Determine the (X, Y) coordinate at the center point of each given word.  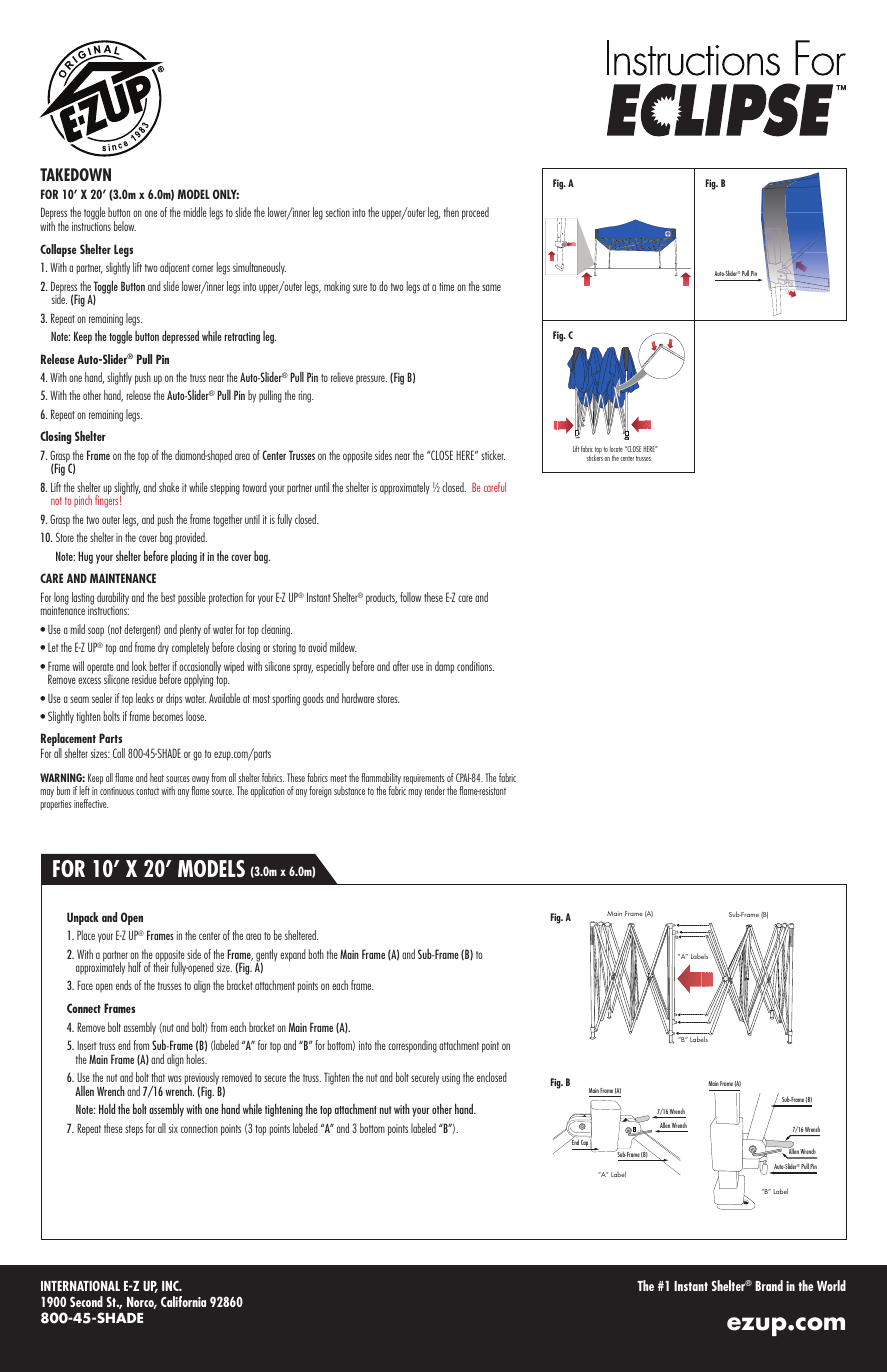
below (125, 226)
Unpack (83, 918)
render (435, 790)
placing (184, 557)
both (316, 954)
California (183, 1301)
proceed (475, 213)
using (451, 1079)
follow (410, 597)
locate (616, 449)
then (451, 212)
